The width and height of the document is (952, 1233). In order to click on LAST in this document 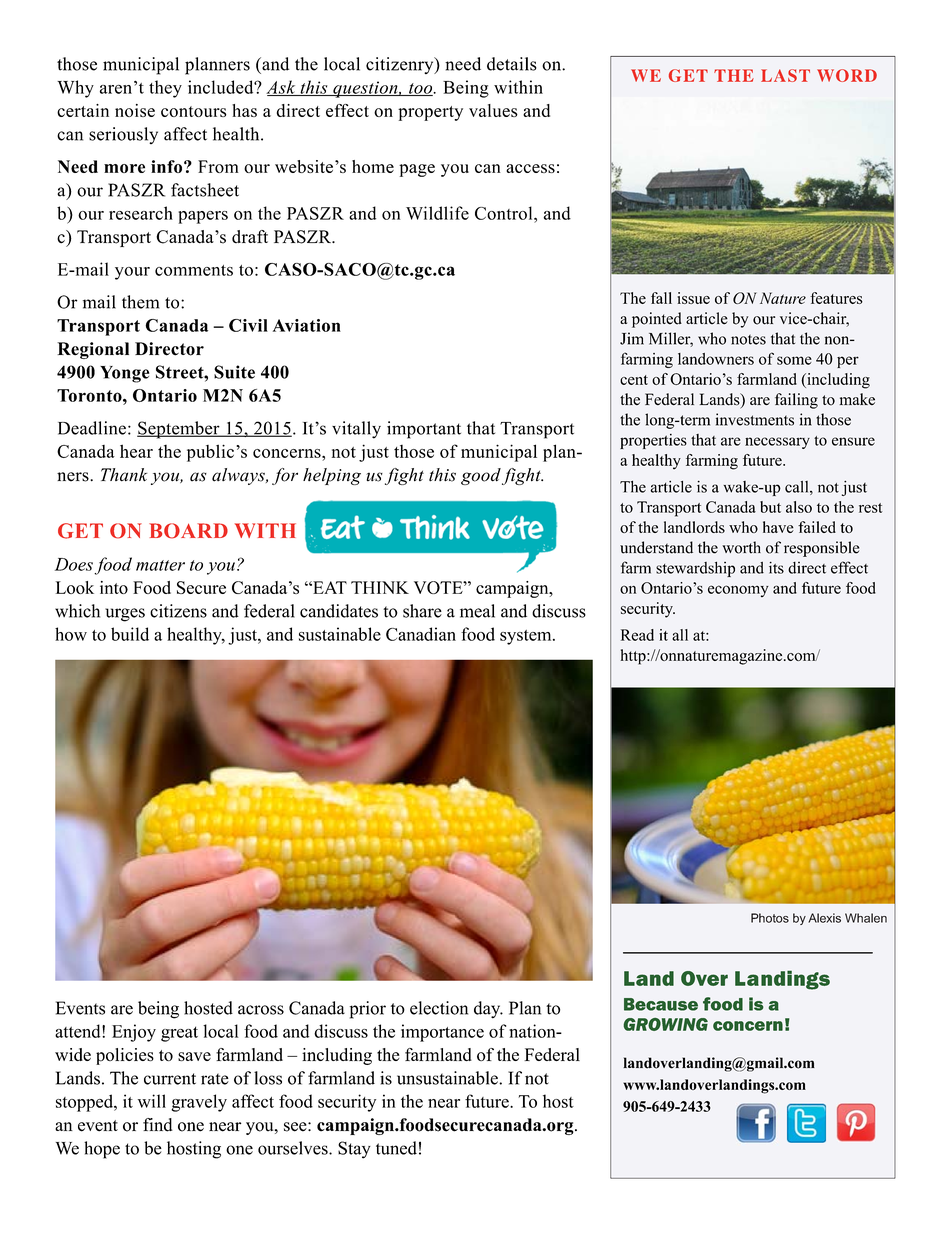, I will do `click(785, 75)`.
